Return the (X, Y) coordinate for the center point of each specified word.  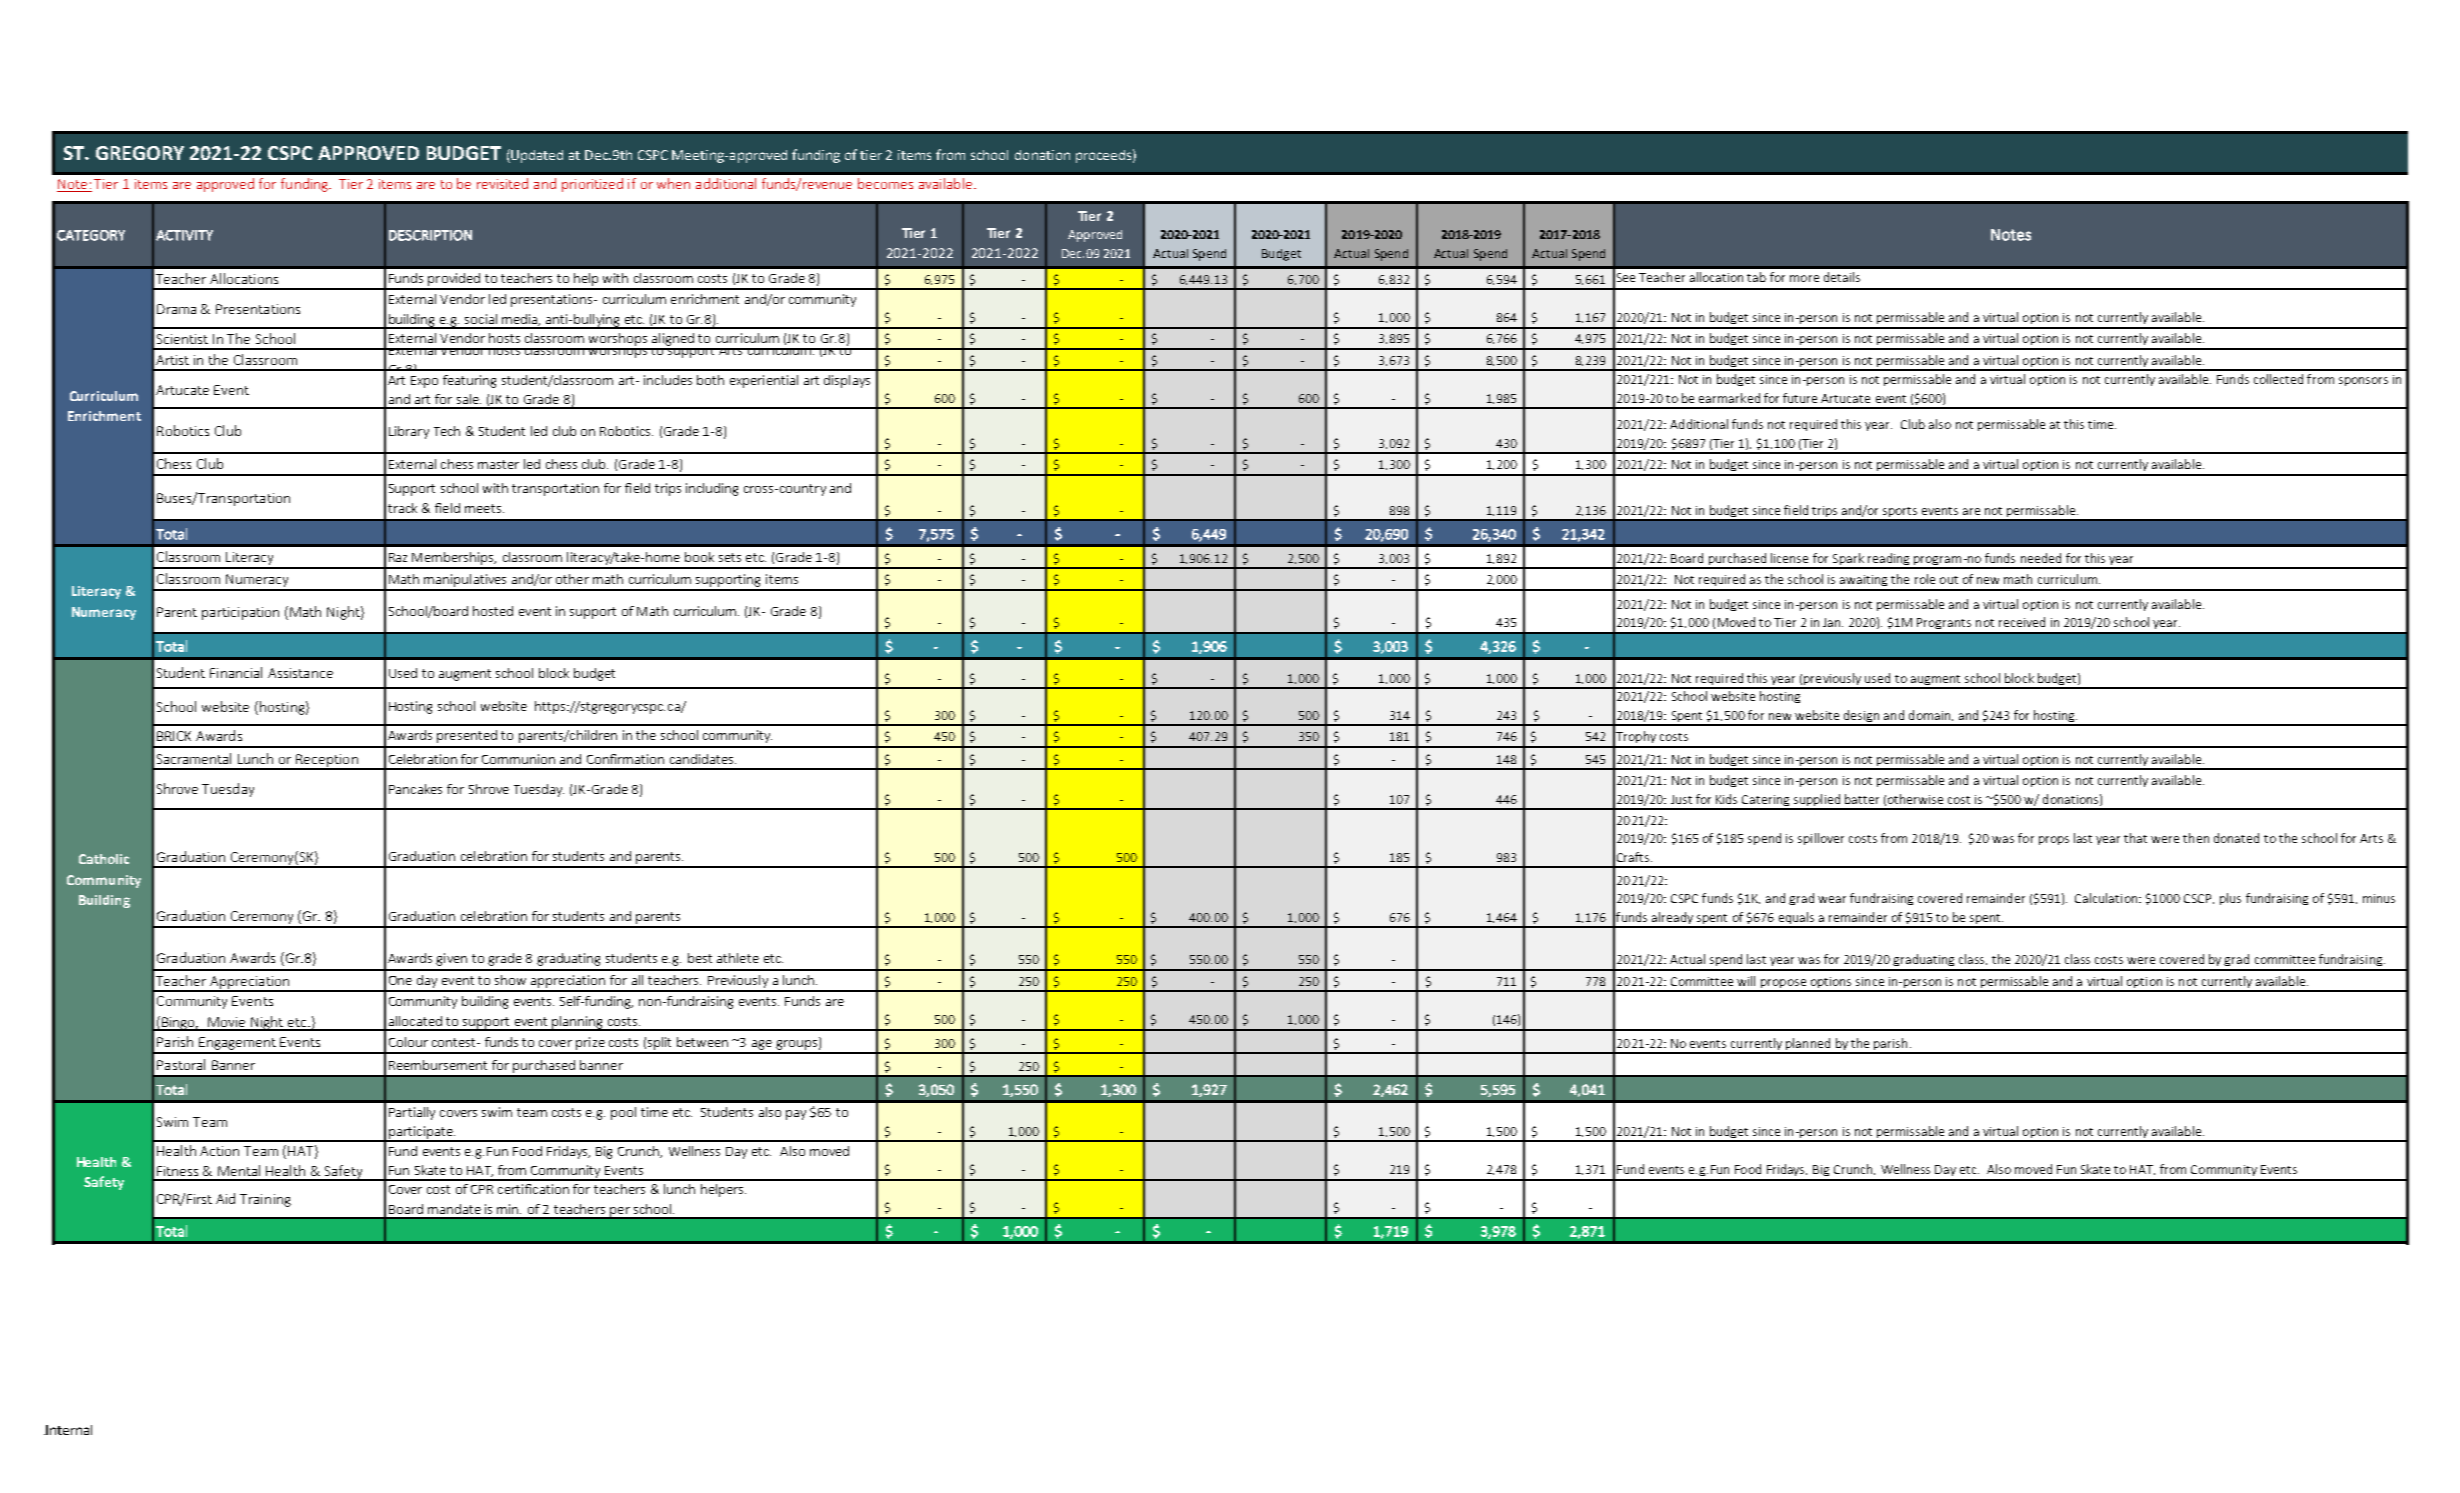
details (1842, 277)
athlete (738, 958)
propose (1783, 985)
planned (1808, 1045)
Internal (68, 1430)
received (2022, 622)
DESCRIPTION (430, 235)
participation (240, 613)
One (400, 980)
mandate (454, 1209)
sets (730, 557)
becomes (885, 183)
